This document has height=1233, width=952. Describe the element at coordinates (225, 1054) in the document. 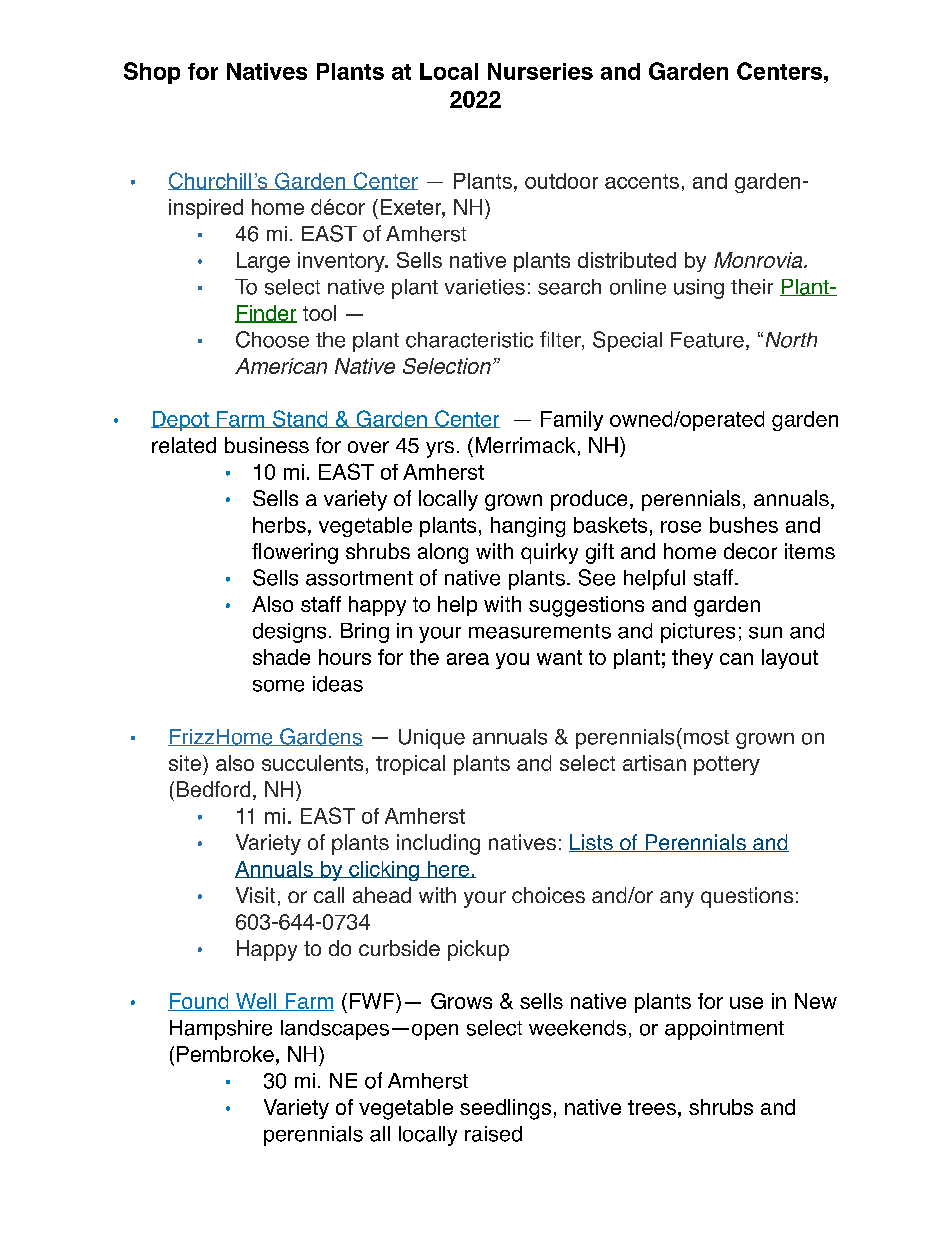

I see `Pembroke` at that location.
